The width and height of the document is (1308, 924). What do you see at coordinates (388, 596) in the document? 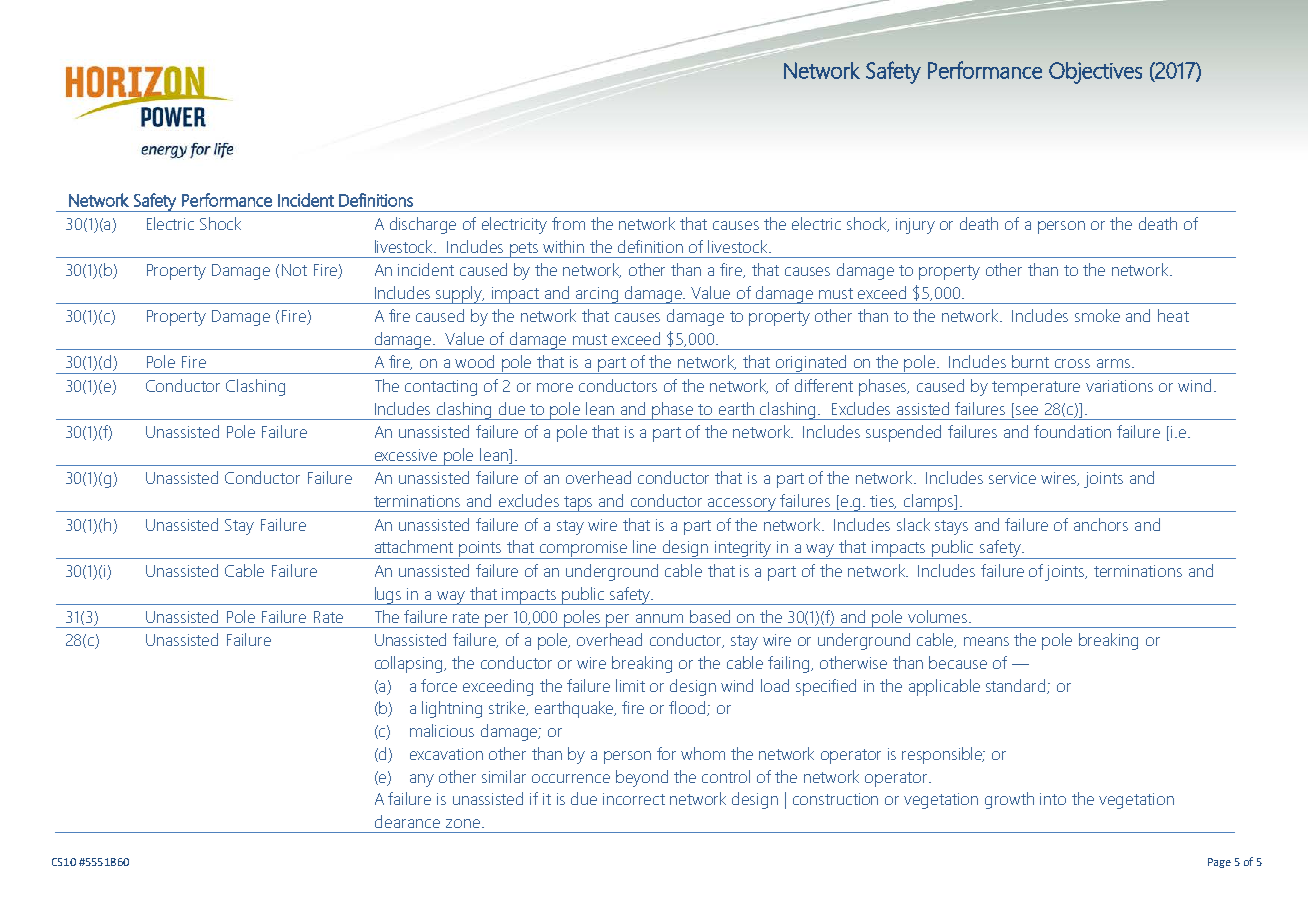
I see `lugs` at bounding box center [388, 596].
